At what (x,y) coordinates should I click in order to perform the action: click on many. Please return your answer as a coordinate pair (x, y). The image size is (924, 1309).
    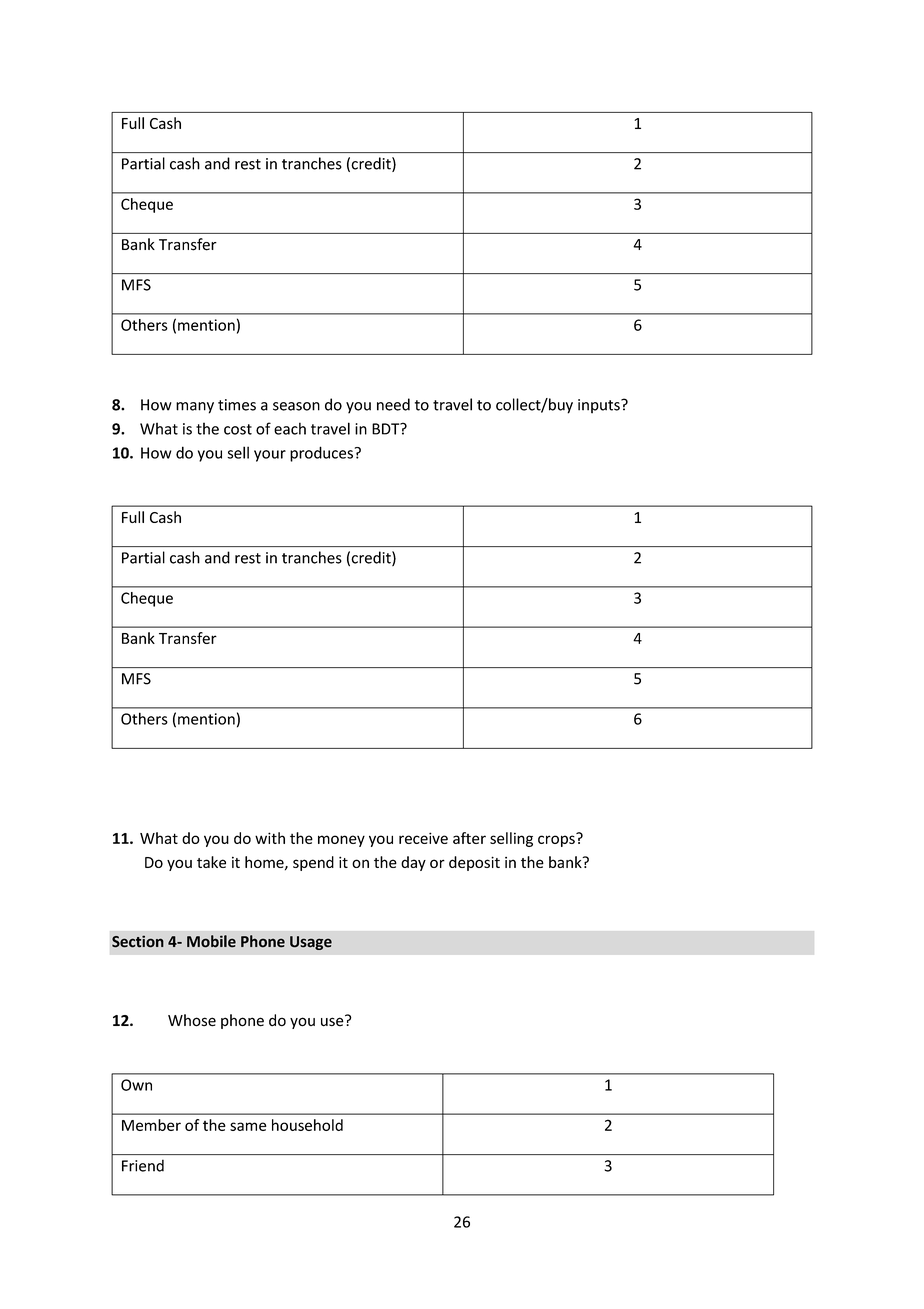
    Looking at the image, I should click on (195, 408).
